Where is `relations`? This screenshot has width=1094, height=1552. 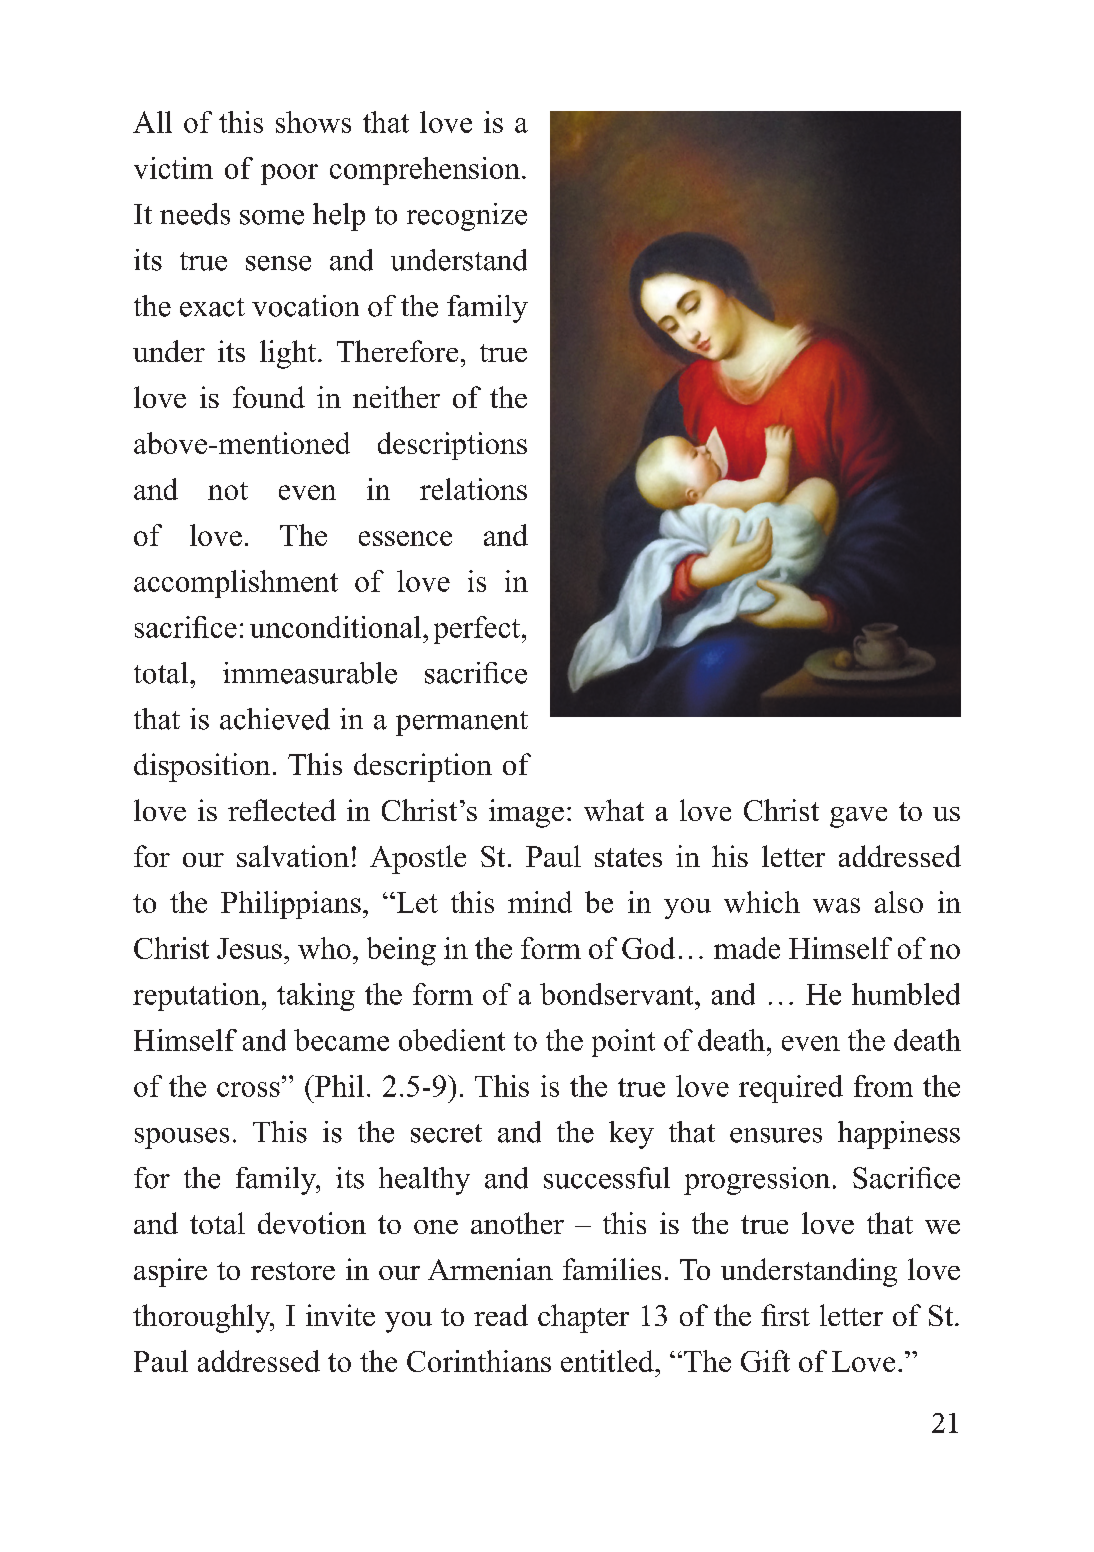 relations is located at coordinates (473, 489).
